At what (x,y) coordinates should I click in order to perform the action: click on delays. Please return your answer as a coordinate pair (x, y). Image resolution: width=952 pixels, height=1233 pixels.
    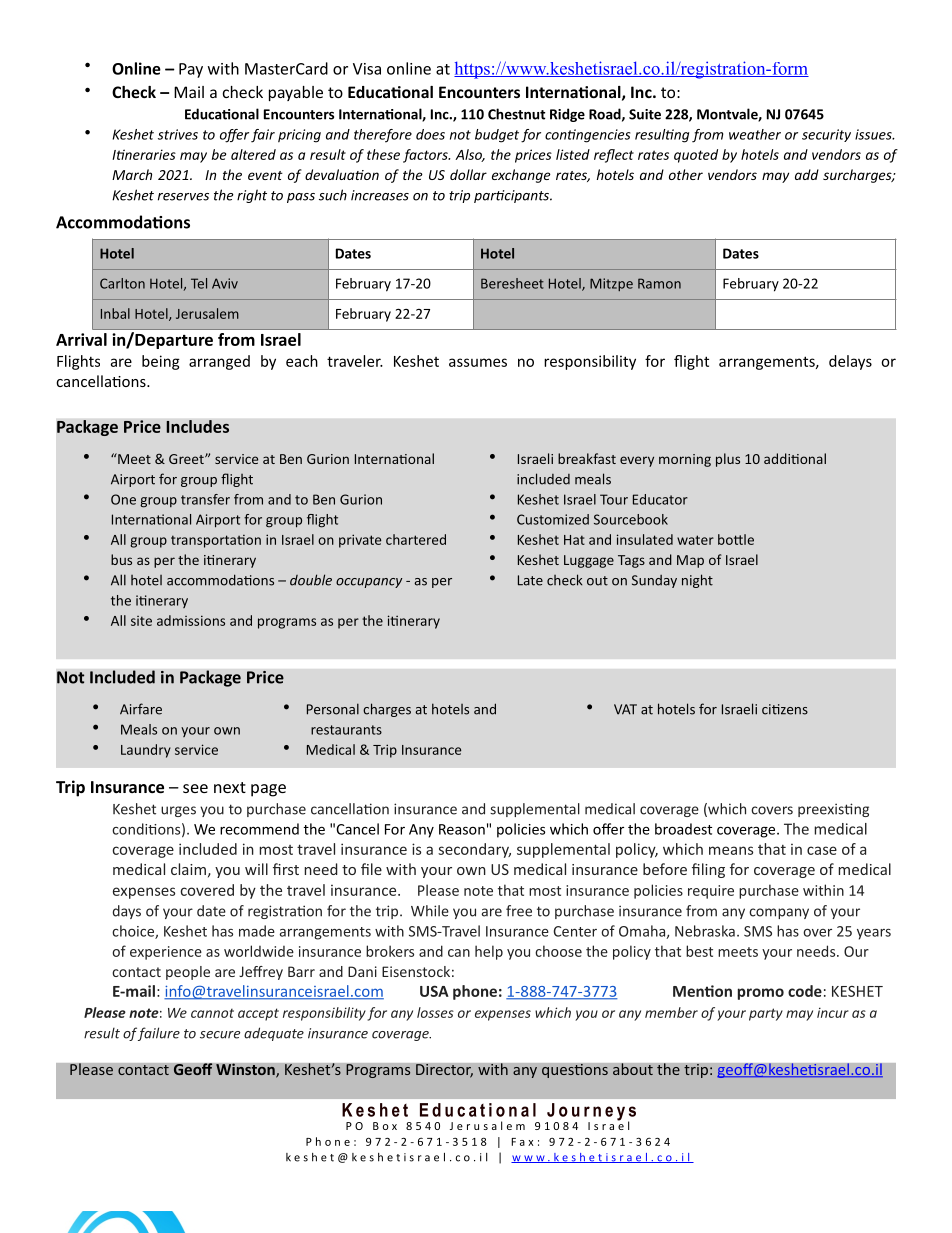
    Looking at the image, I should click on (850, 362).
